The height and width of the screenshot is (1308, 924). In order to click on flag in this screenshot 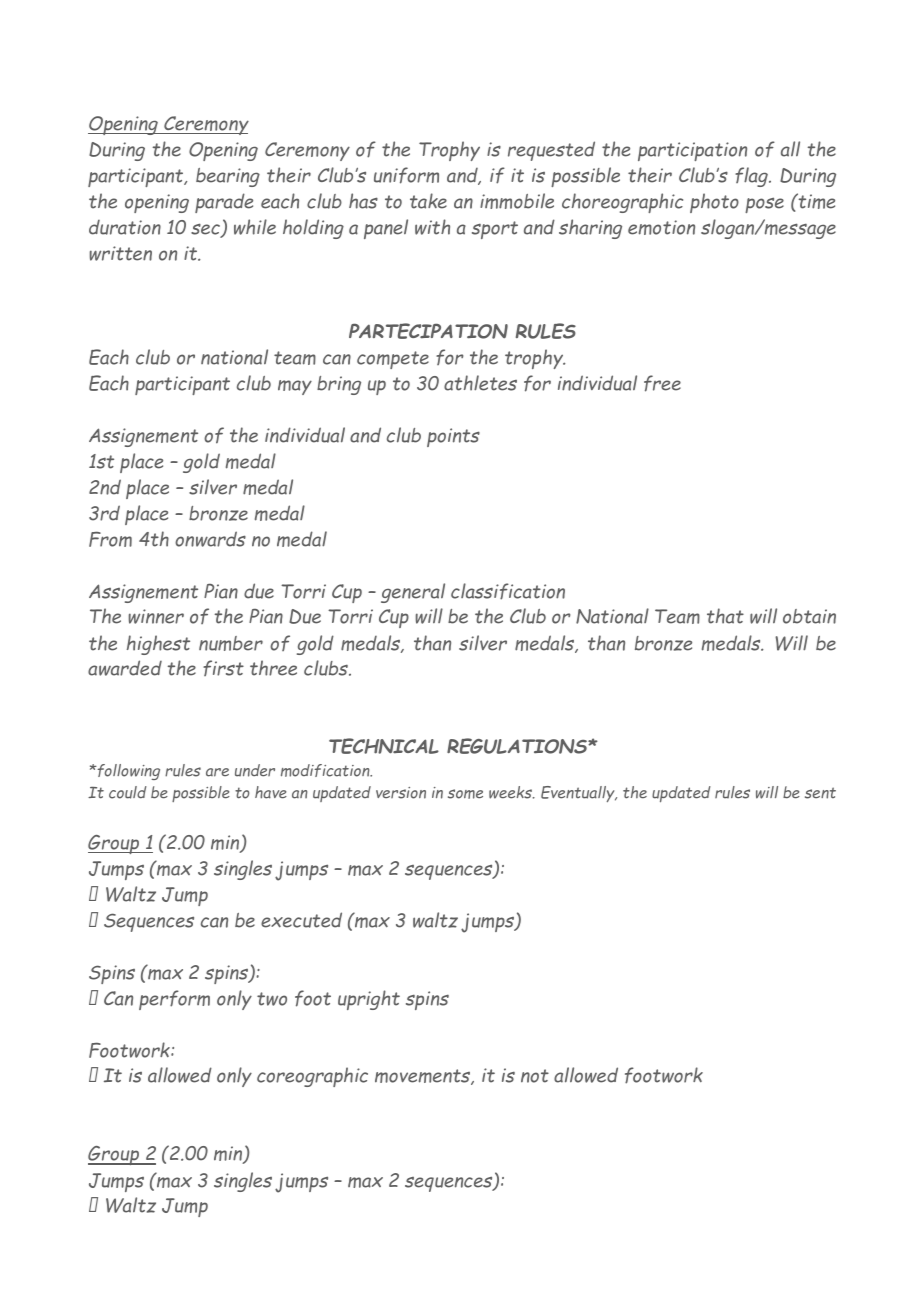, I will do `click(752, 177)`.
